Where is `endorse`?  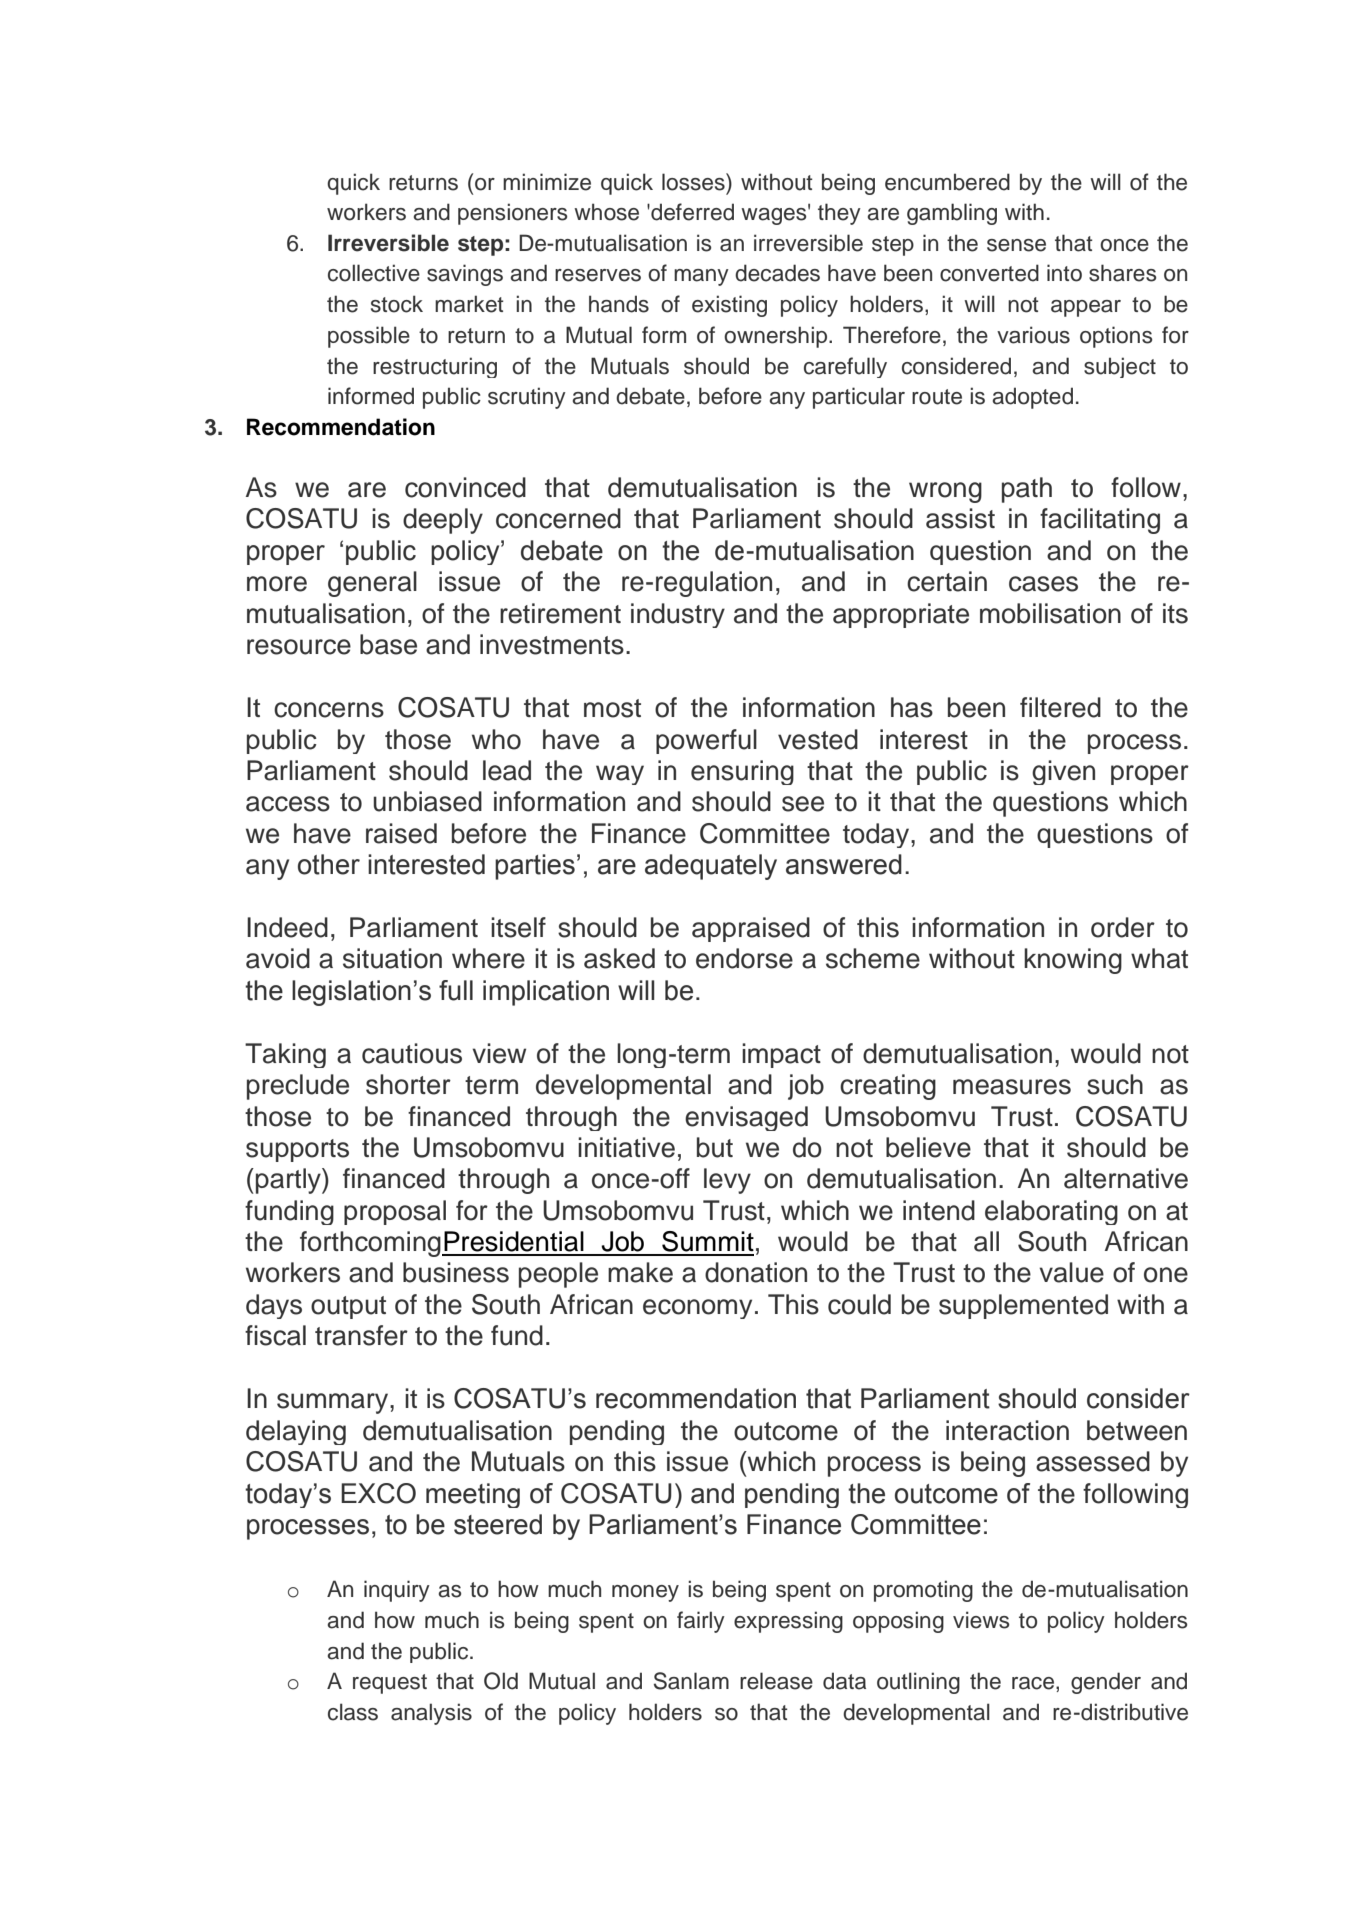
endorse is located at coordinates (744, 958).
